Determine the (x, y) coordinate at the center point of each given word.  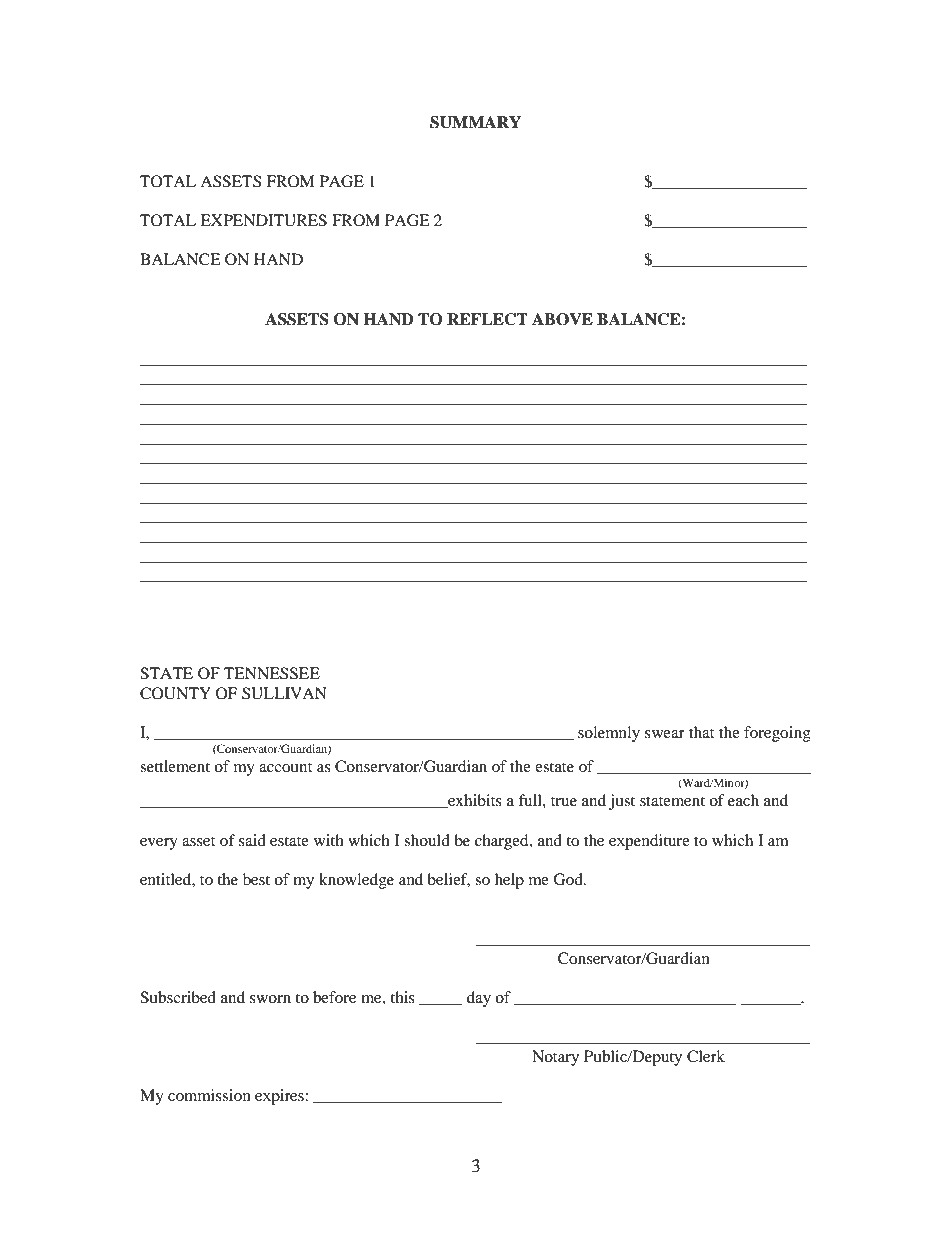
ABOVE (562, 319)
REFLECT (487, 319)
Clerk (706, 1056)
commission (209, 1095)
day (479, 999)
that (701, 732)
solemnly (609, 734)
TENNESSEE (272, 673)
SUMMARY (475, 122)
